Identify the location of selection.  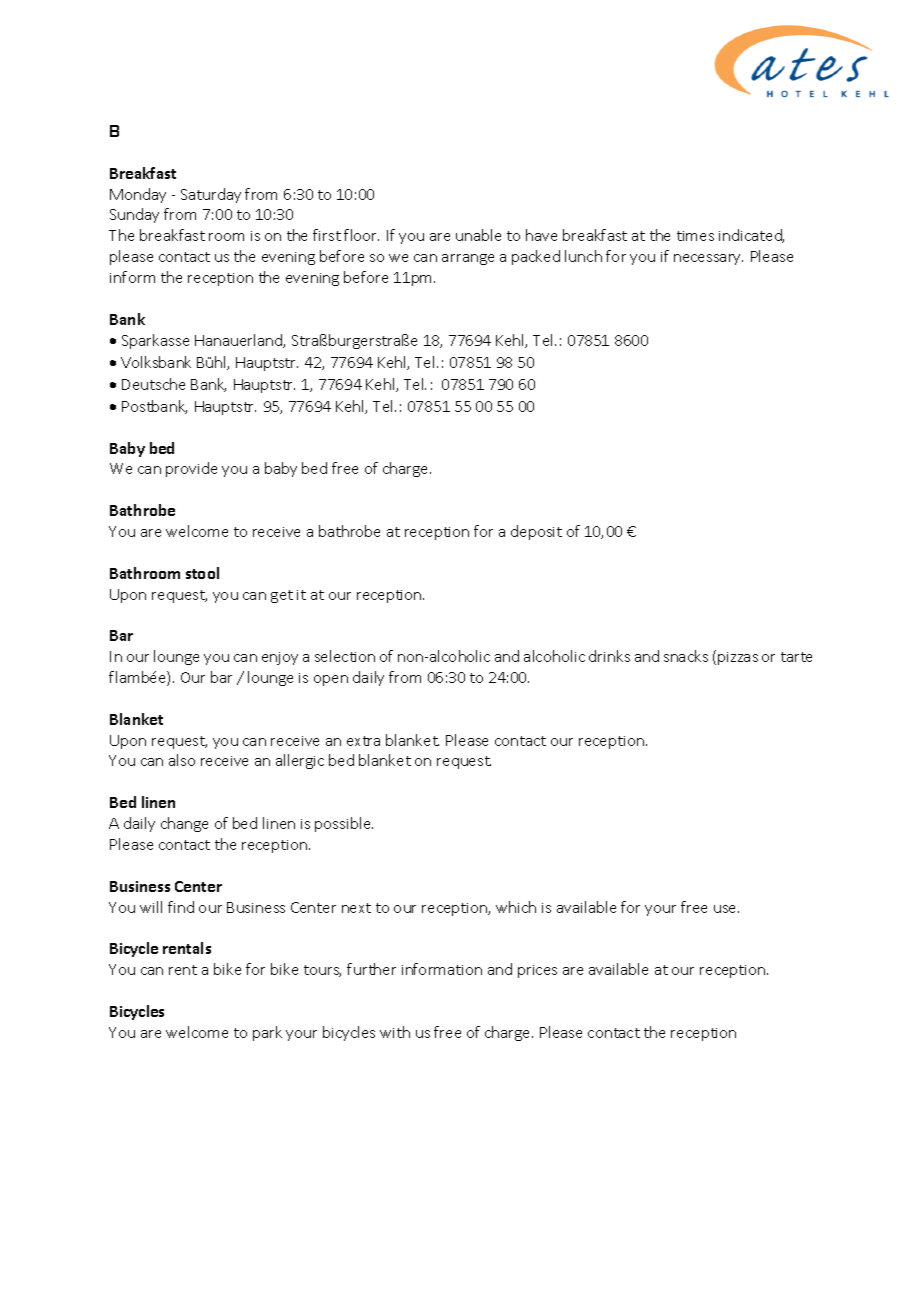
(345, 656).
